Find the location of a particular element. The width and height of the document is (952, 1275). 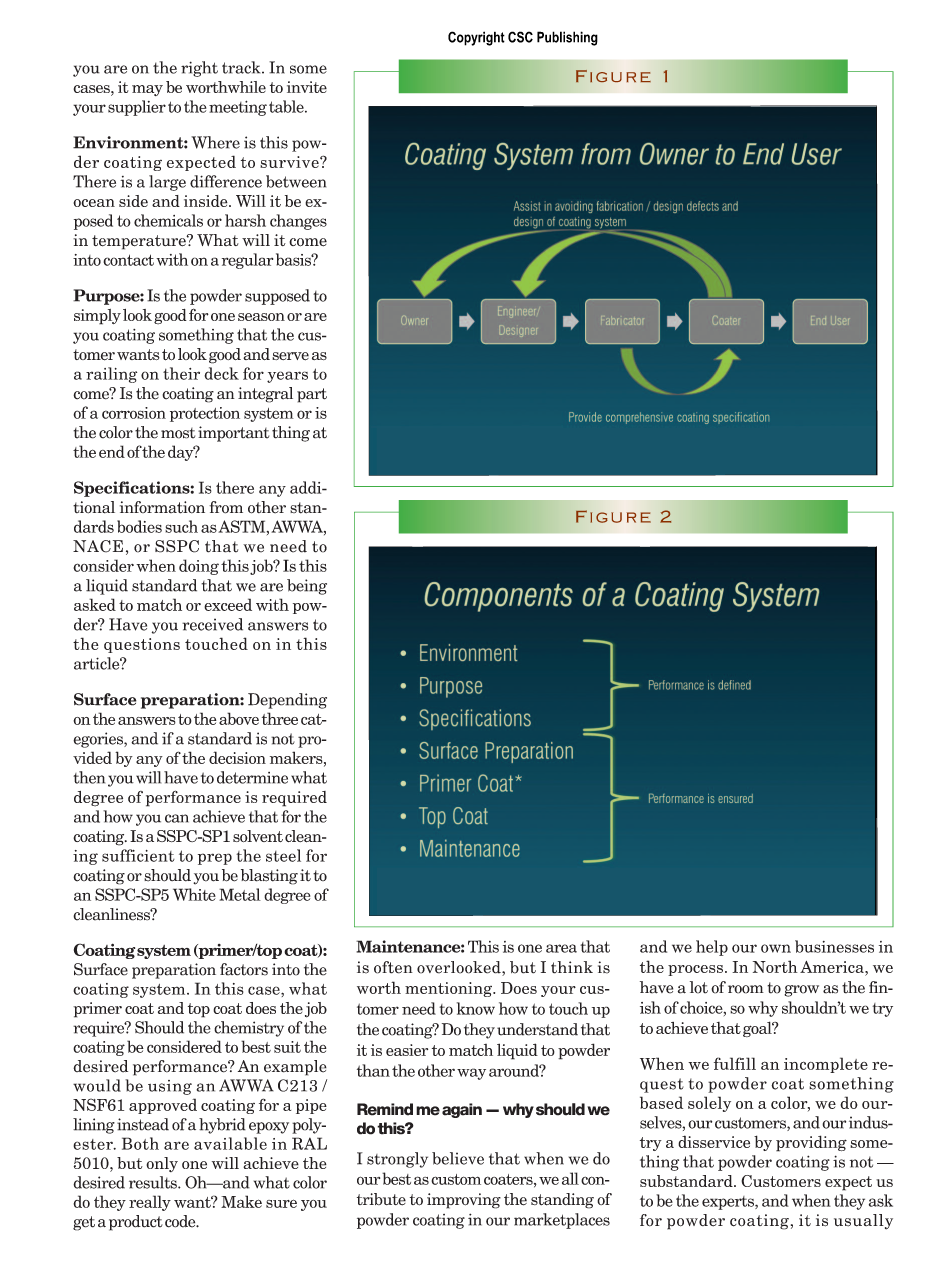

supplier is located at coordinates (137, 108).
